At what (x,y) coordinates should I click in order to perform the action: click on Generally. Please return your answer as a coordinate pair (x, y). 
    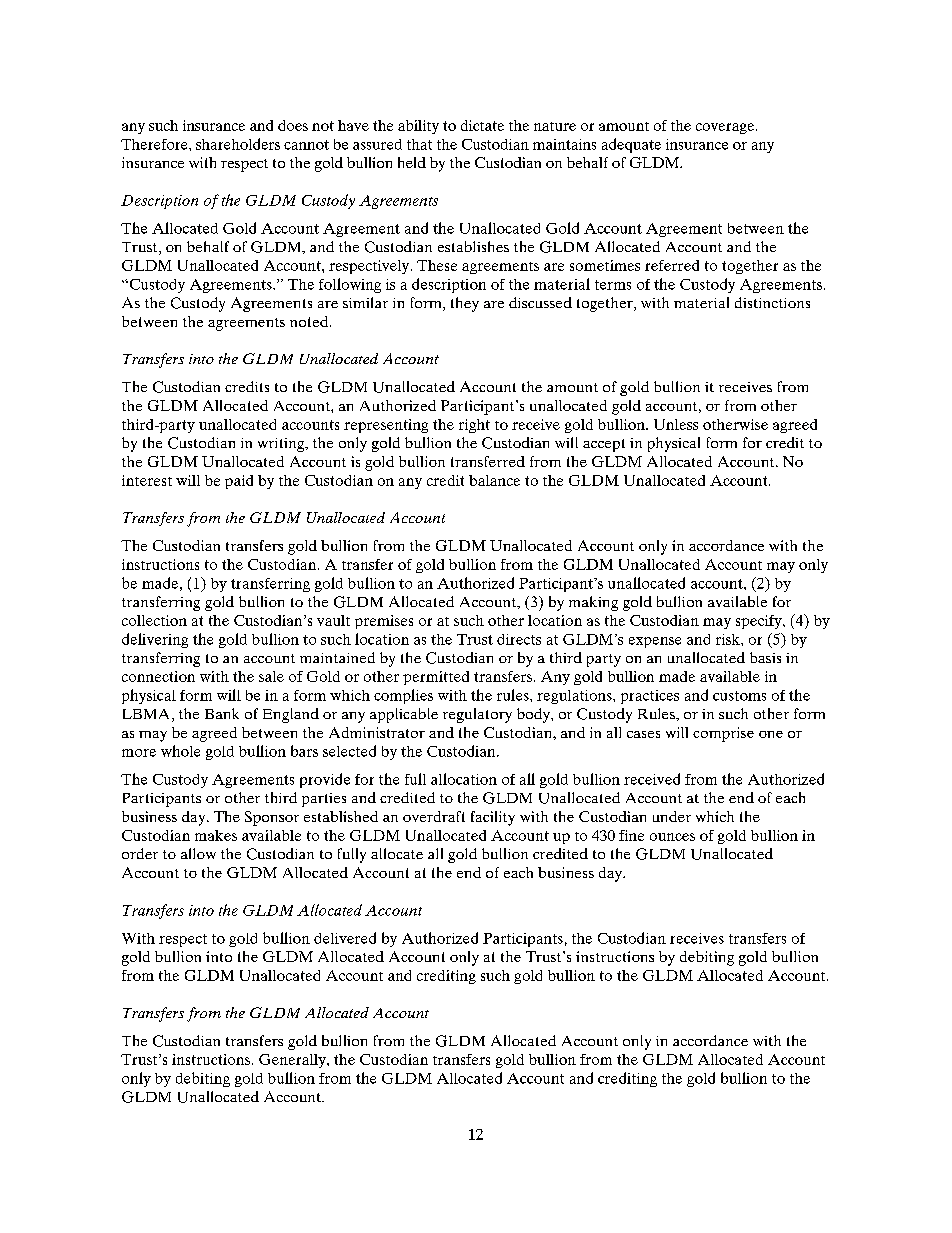
    Looking at the image, I should click on (293, 1061).
